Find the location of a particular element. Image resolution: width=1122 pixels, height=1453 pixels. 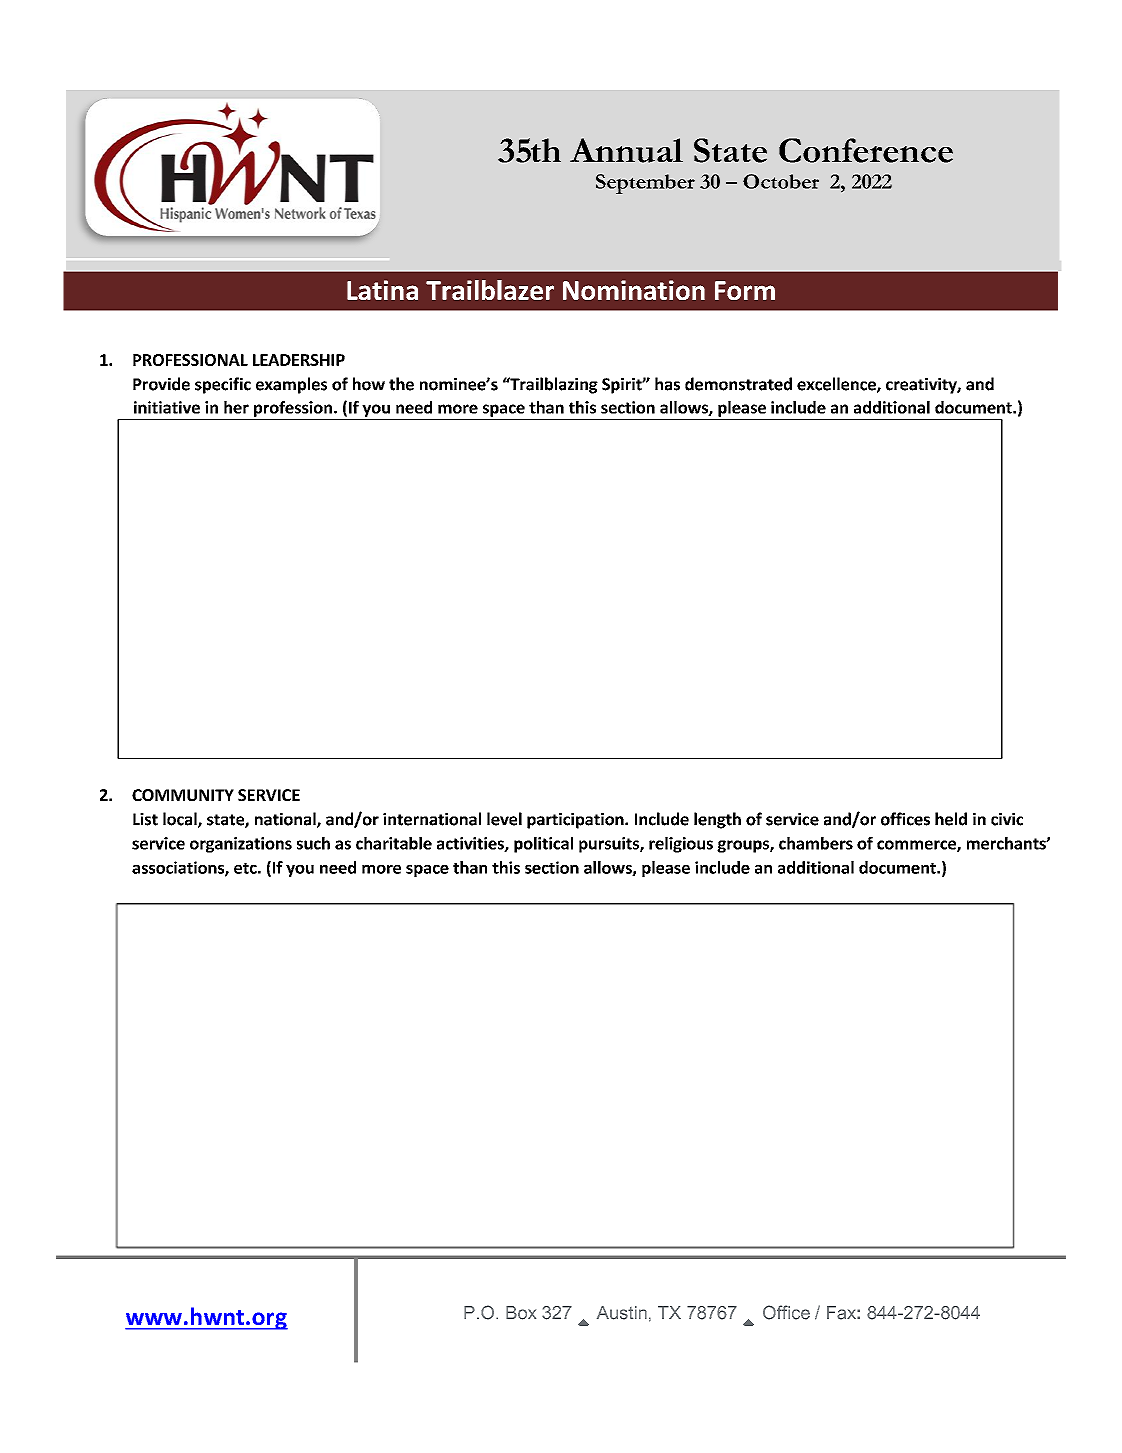

Latina is located at coordinates (382, 290).
